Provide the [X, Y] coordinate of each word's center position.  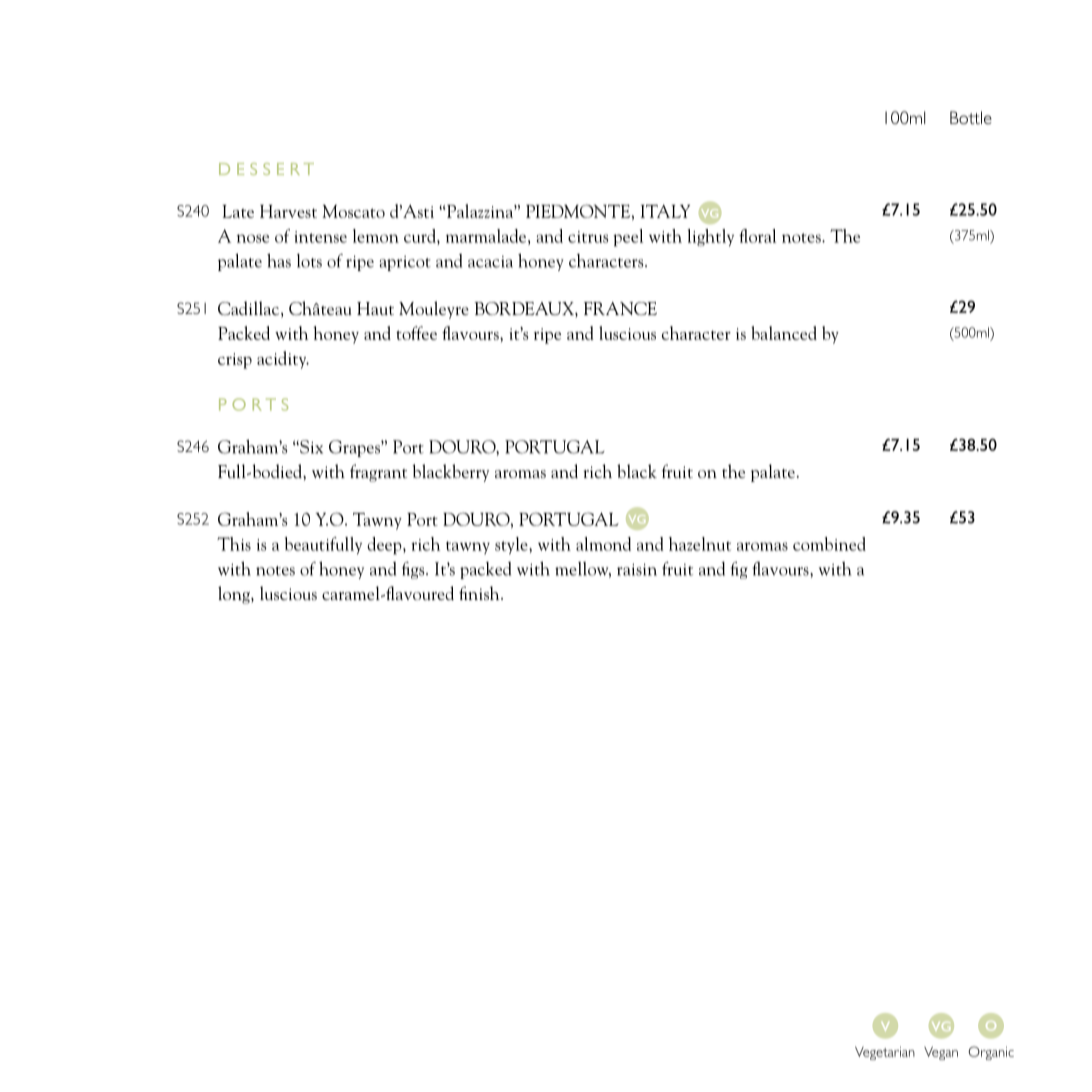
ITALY [665, 211]
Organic [991, 1053]
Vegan [941, 1053]
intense [320, 237]
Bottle [971, 117]
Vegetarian [885, 1053]
